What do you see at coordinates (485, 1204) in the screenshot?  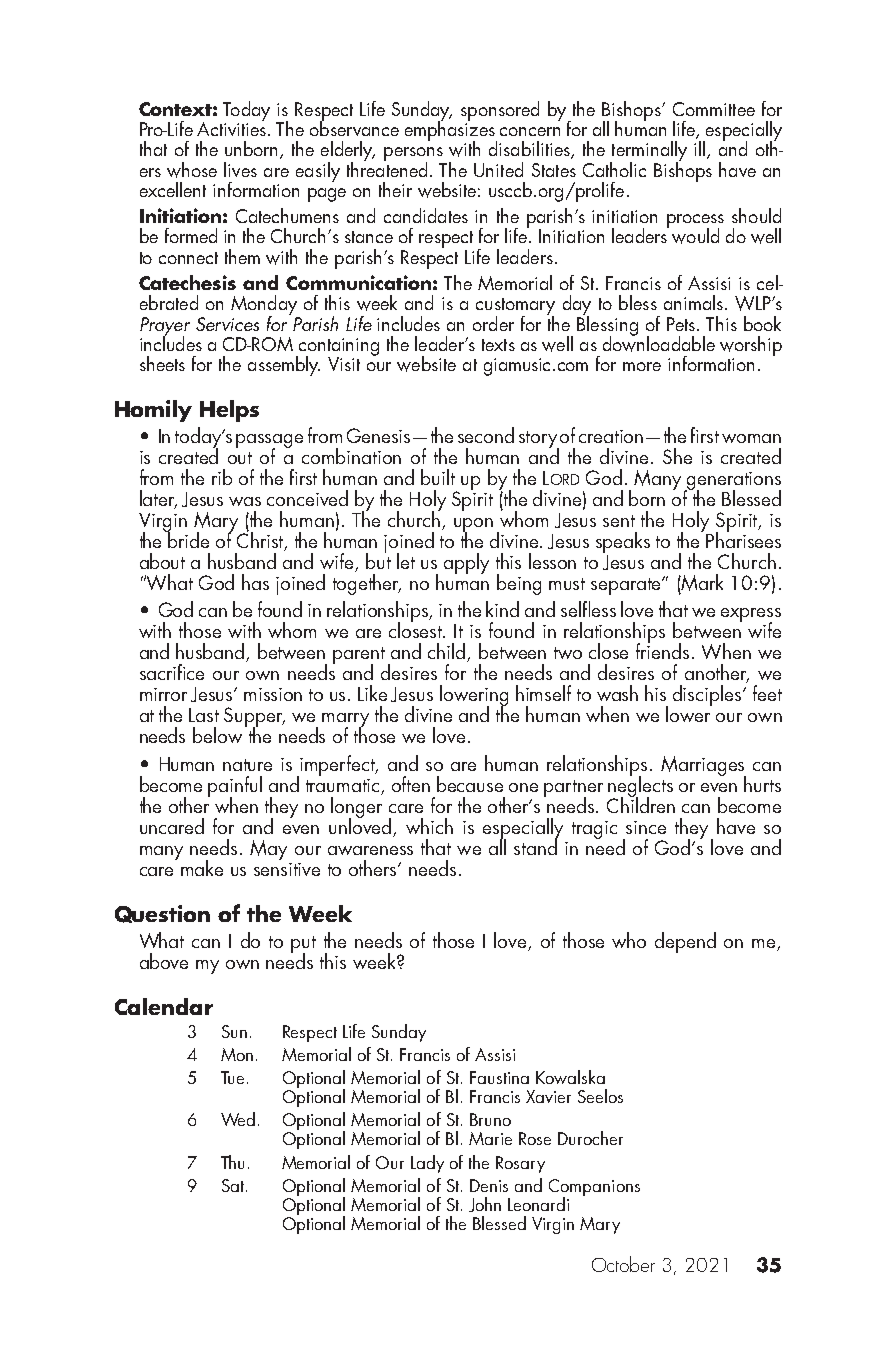 I see `John` at bounding box center [485, 1204].
